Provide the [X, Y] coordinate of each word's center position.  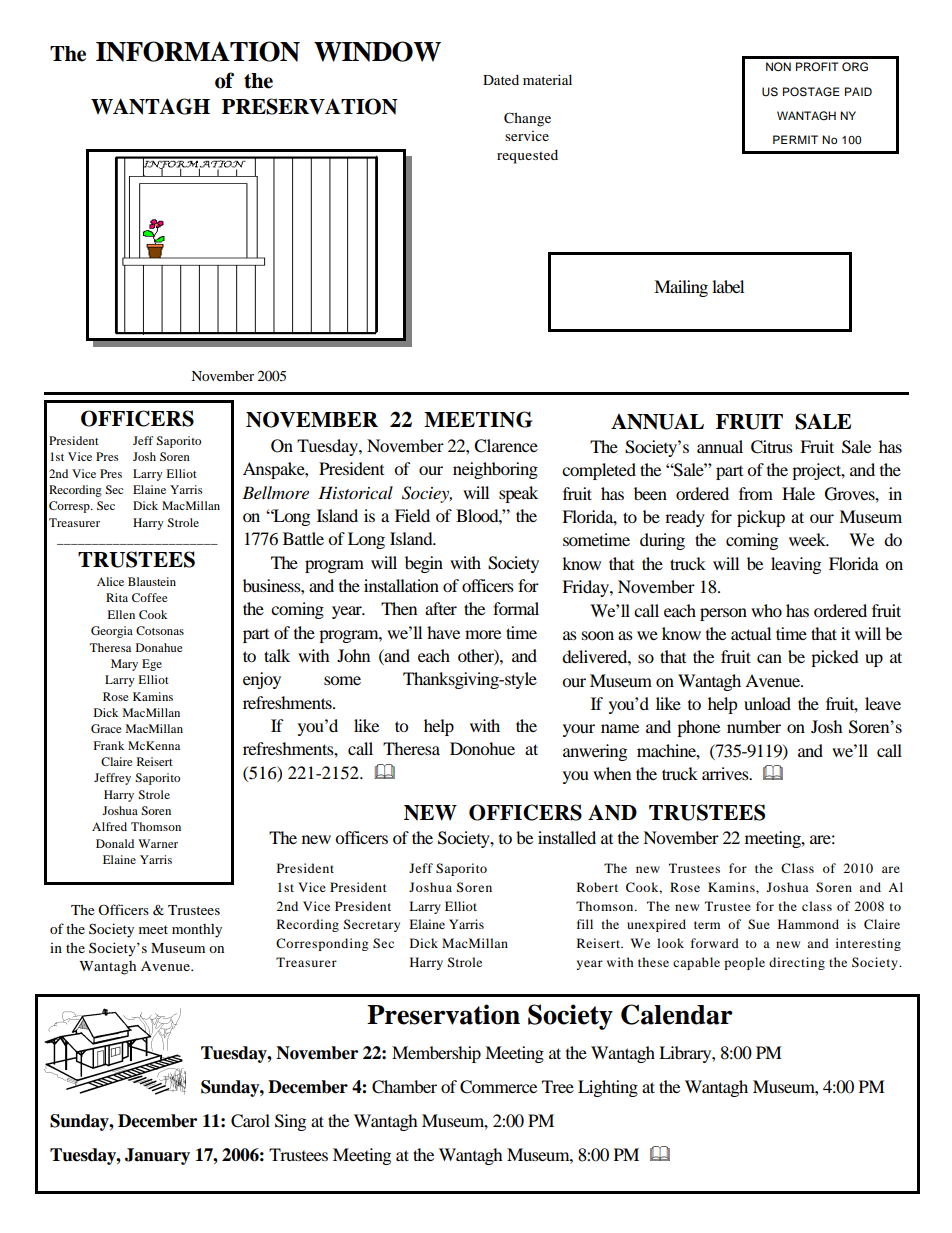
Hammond [808, 924]
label [728, 286]
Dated [501, 79]
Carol [250, 1121]
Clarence [506, 446]
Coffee [150, 597]
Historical [355, 492]
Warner [158, 843]
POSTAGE [811, 92]
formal [516, 608]
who [766, 610]
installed [567, 837]
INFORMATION [198, 51]
